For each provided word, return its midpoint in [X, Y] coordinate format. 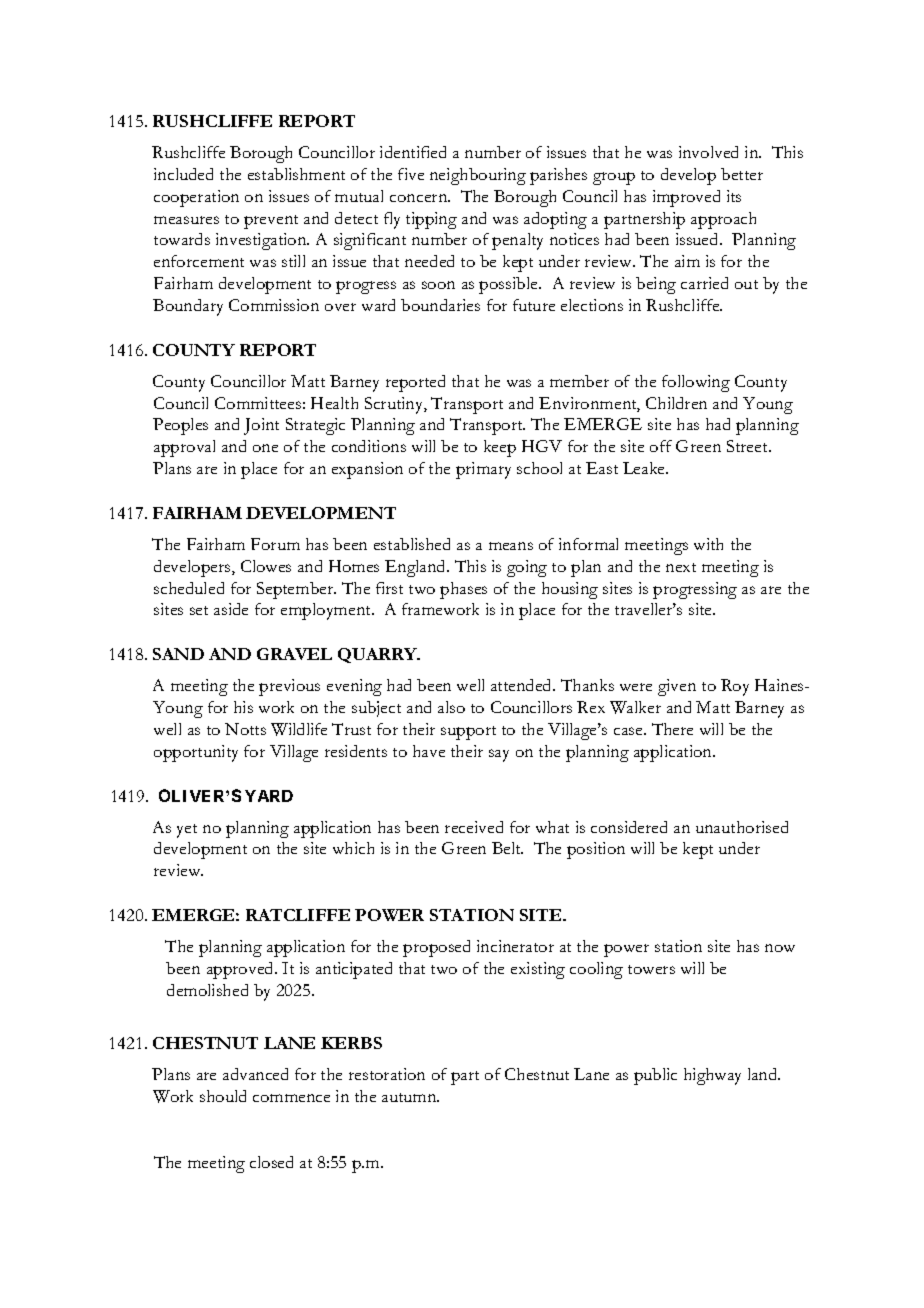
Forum [275, 544]
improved [686, 198]
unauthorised [742, 827]
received [474, 827]
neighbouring [478, 176]
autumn [410, 1097]
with [708, 544]
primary [483, 470]
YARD [269, 796]
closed [271, 1162]
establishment [296, 174]
